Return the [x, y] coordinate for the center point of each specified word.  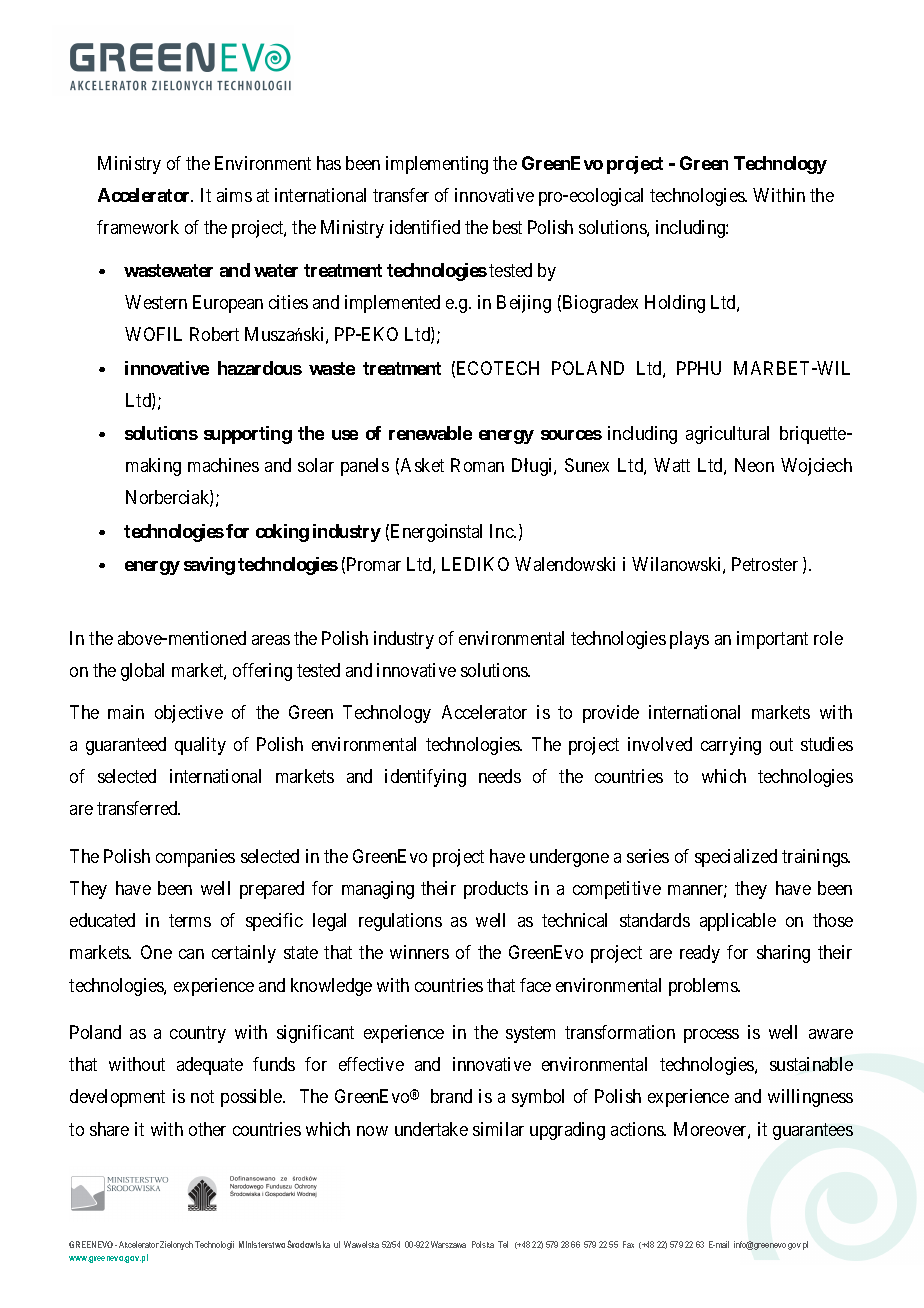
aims [234, 195]
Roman [477, 465]
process [711, 1036]
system [530, 1034]
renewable [430, 433]
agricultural [727, 435]
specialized [736, 858]
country [198, 1034]
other [207, 1129]
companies [195, 858]
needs [500, 776]
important [772, 640]
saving [209, 566]
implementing [437, 165]
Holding [675, 304]
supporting [248, 435]
